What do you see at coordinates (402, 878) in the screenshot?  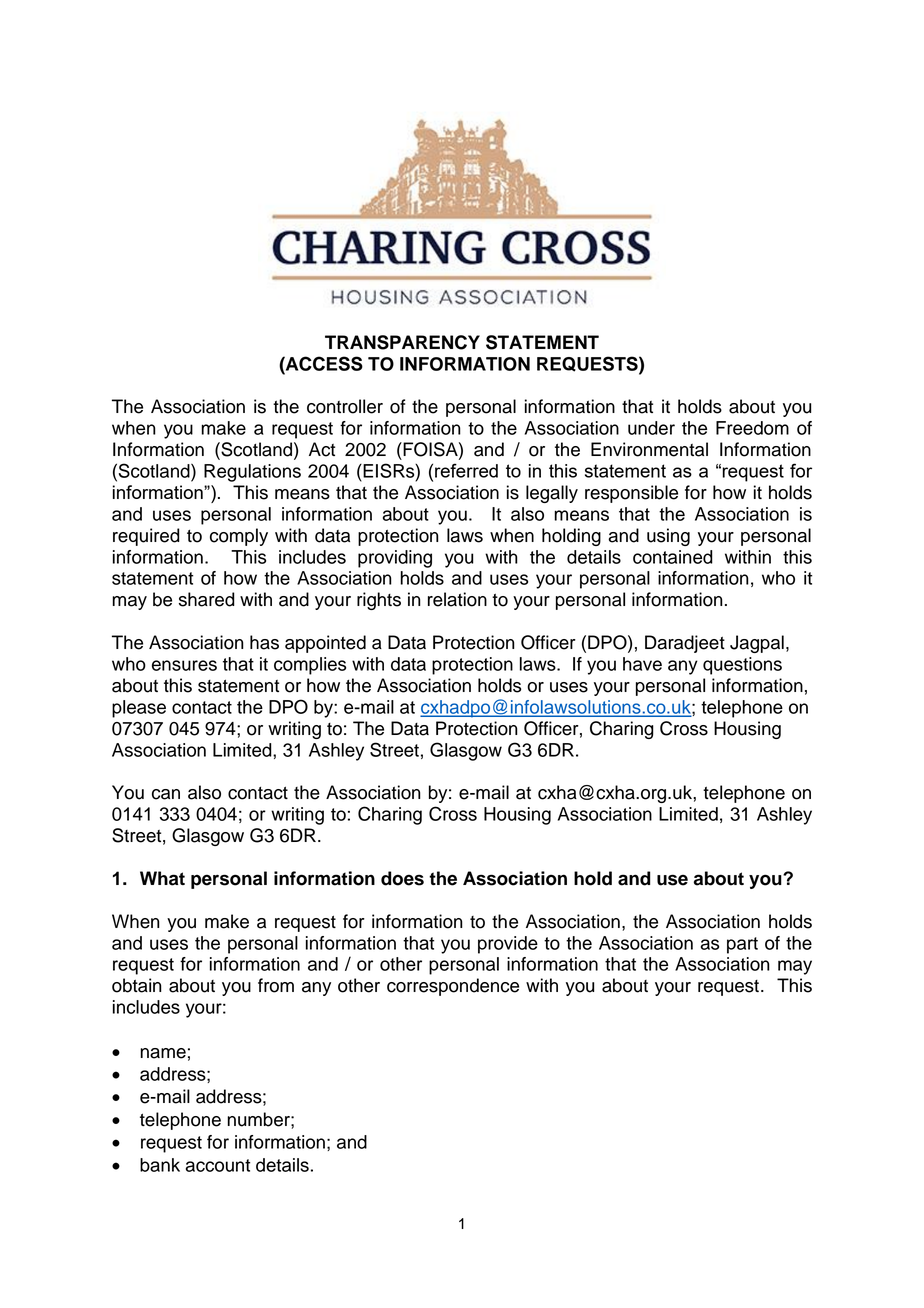 I see `does` at bounding box center [402, 878].
